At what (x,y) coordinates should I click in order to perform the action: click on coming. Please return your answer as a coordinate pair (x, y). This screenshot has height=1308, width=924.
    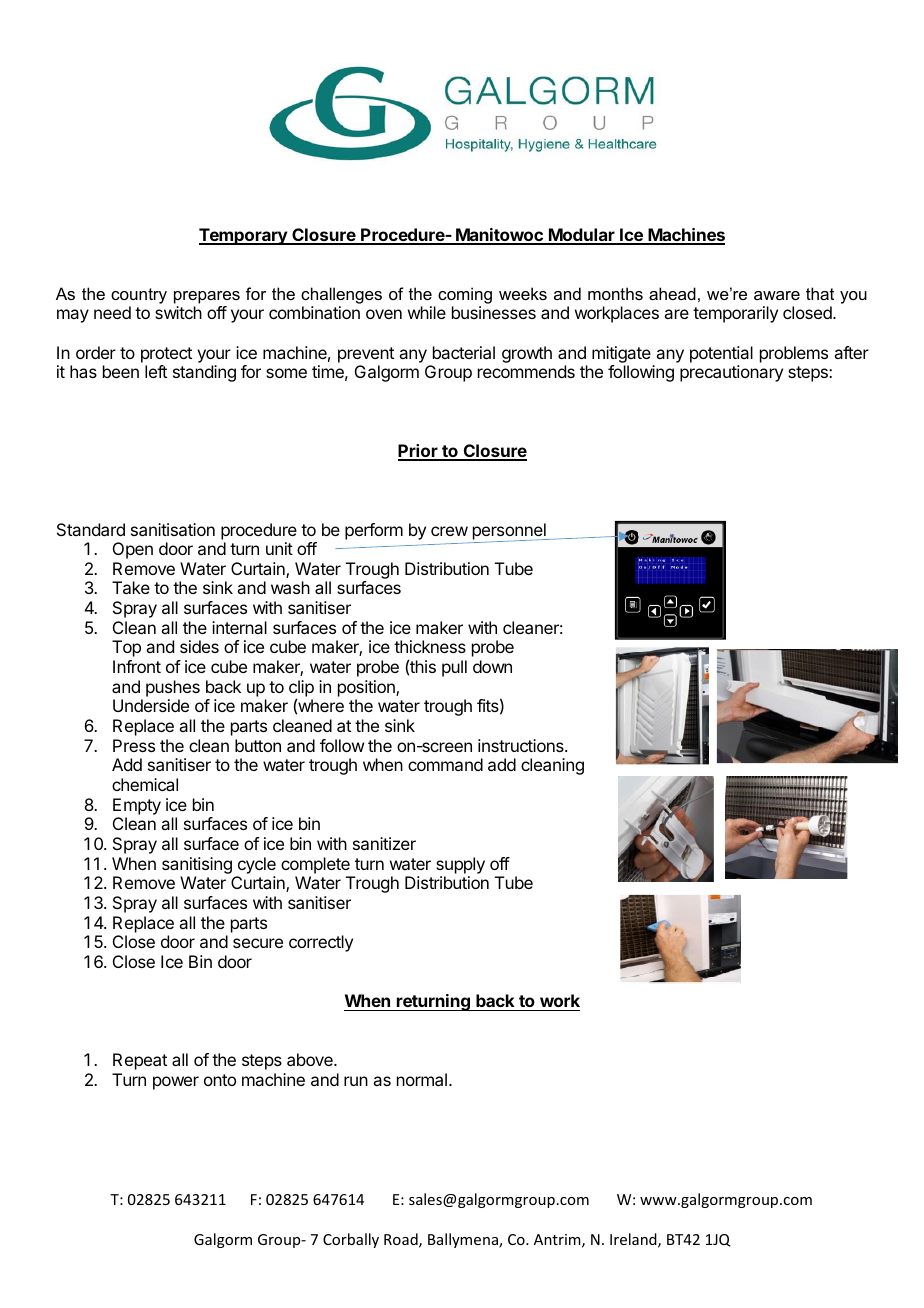
    Looking at the image, I should click on (465, 295).
